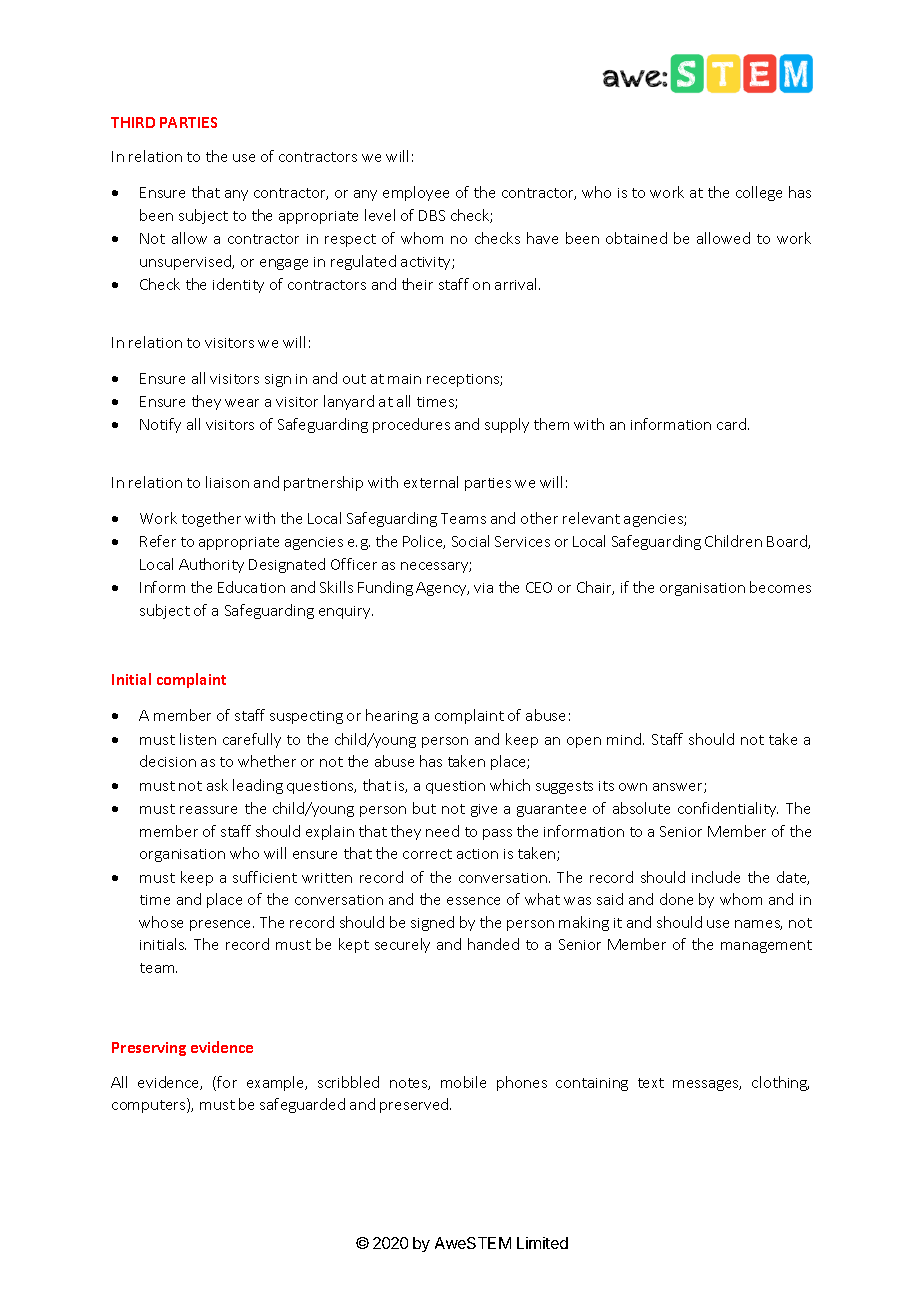 The width and height of the screenshot is (924, 1308). What do you see at coordinates (150, 1105) in the screenshot?
I see `computers` at bounding box center [150, 1105].
